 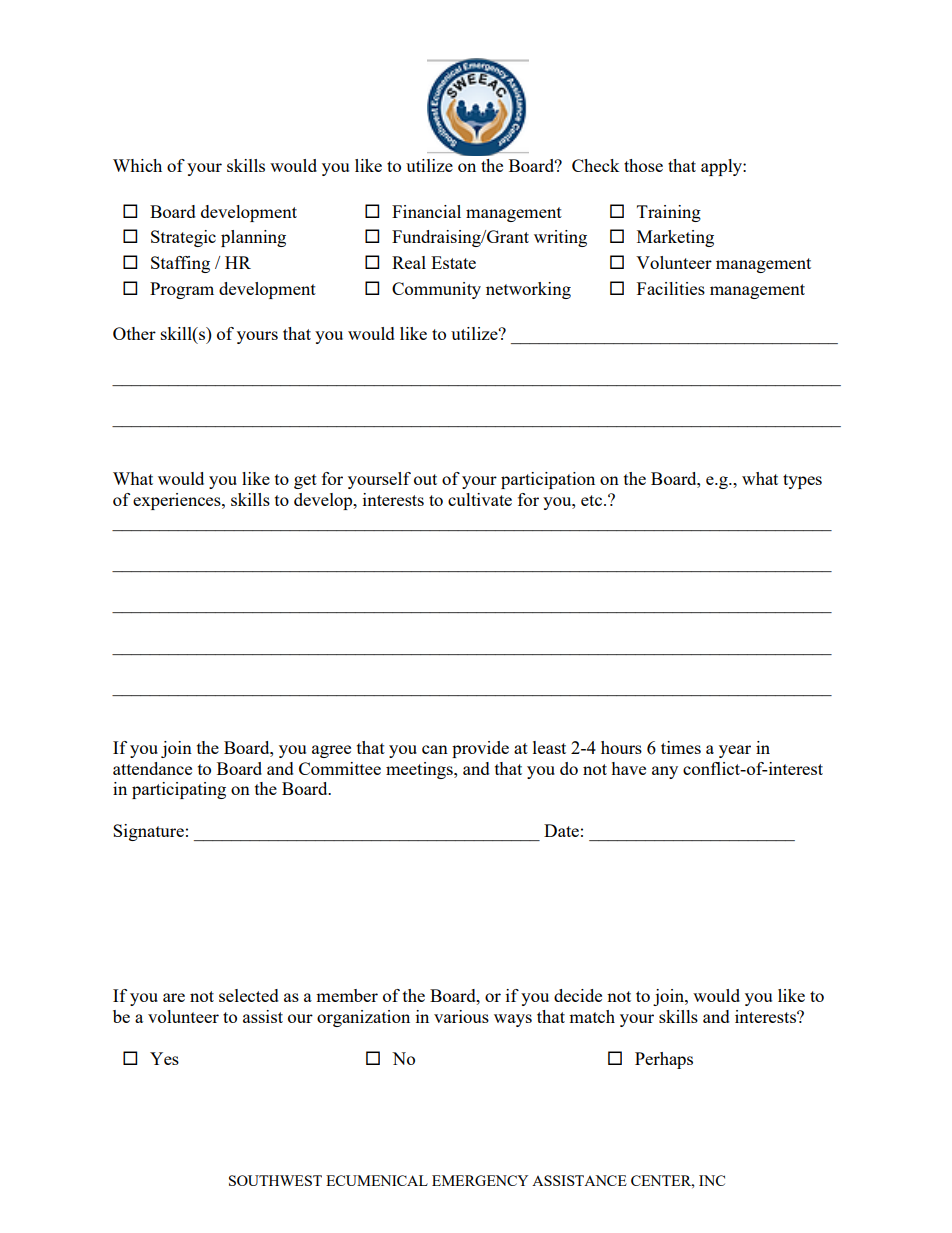 I want to click on year, so click(x=735, y=751).
